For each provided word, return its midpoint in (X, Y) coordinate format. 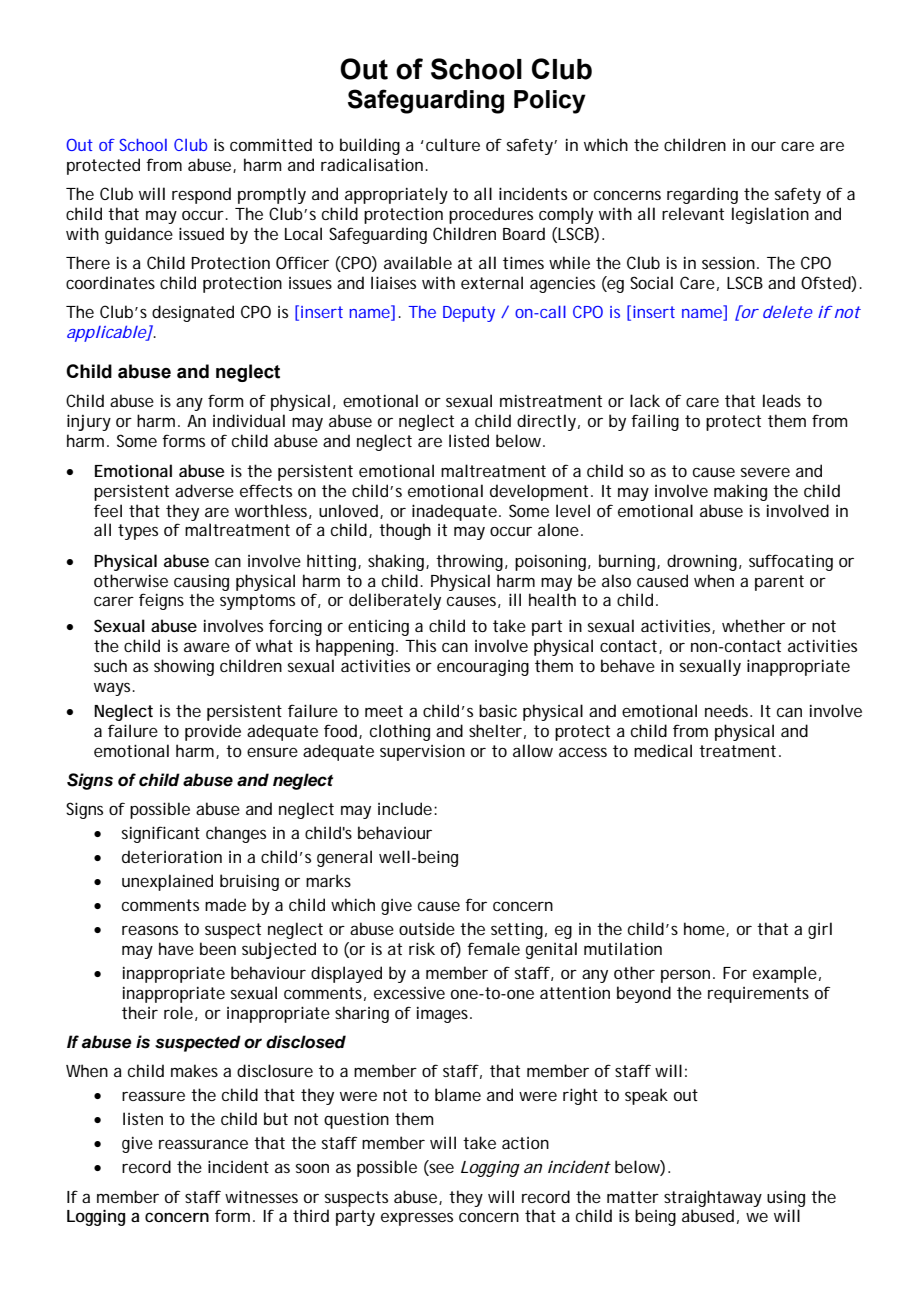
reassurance (203, 1144)
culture (453, 144)
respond (201, 195)
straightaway (713, 1198)
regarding (702, 195)
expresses (417, 1219)
